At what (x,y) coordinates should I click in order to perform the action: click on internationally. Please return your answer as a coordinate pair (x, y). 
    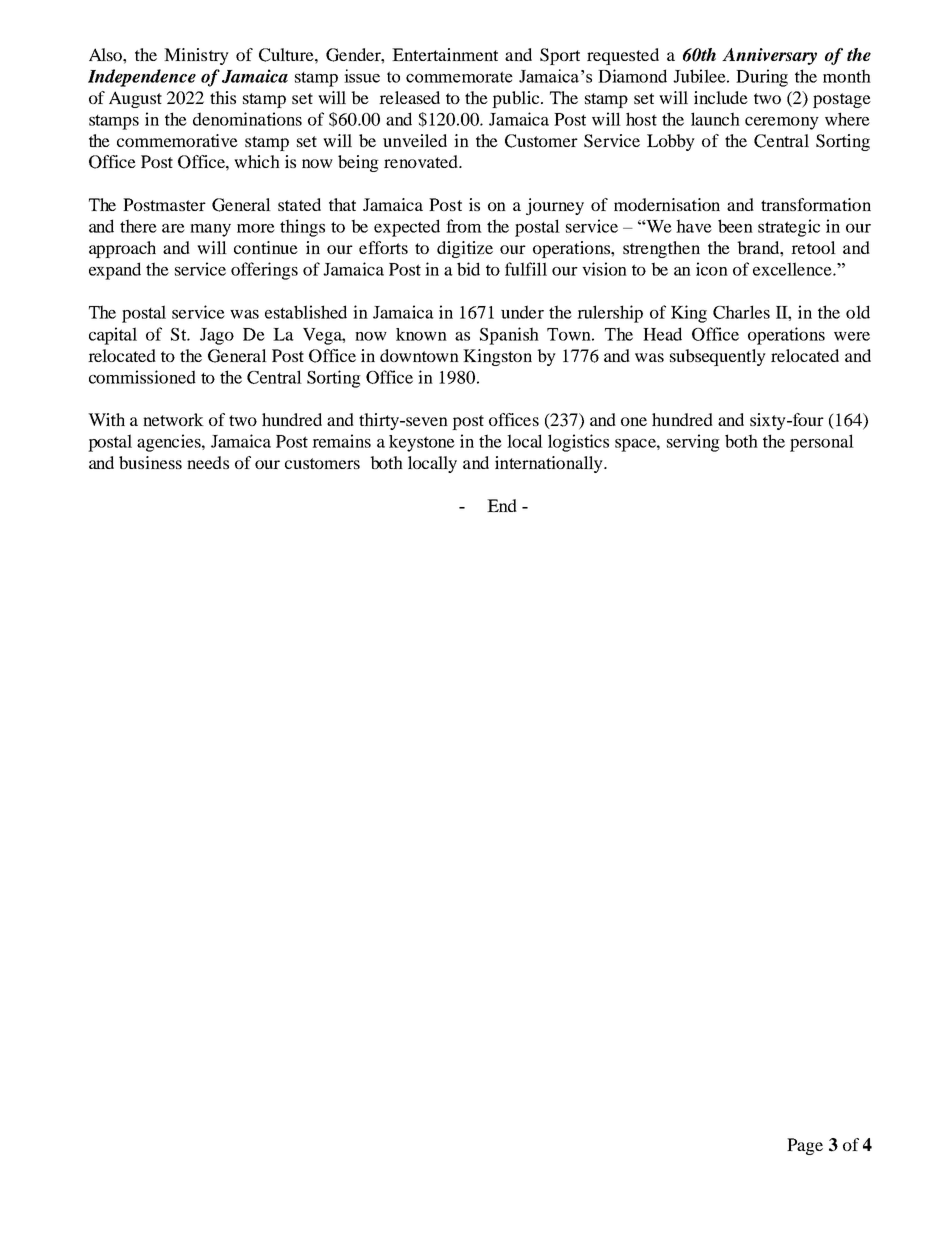
    Looking at the image, I should click on (550, 464).
